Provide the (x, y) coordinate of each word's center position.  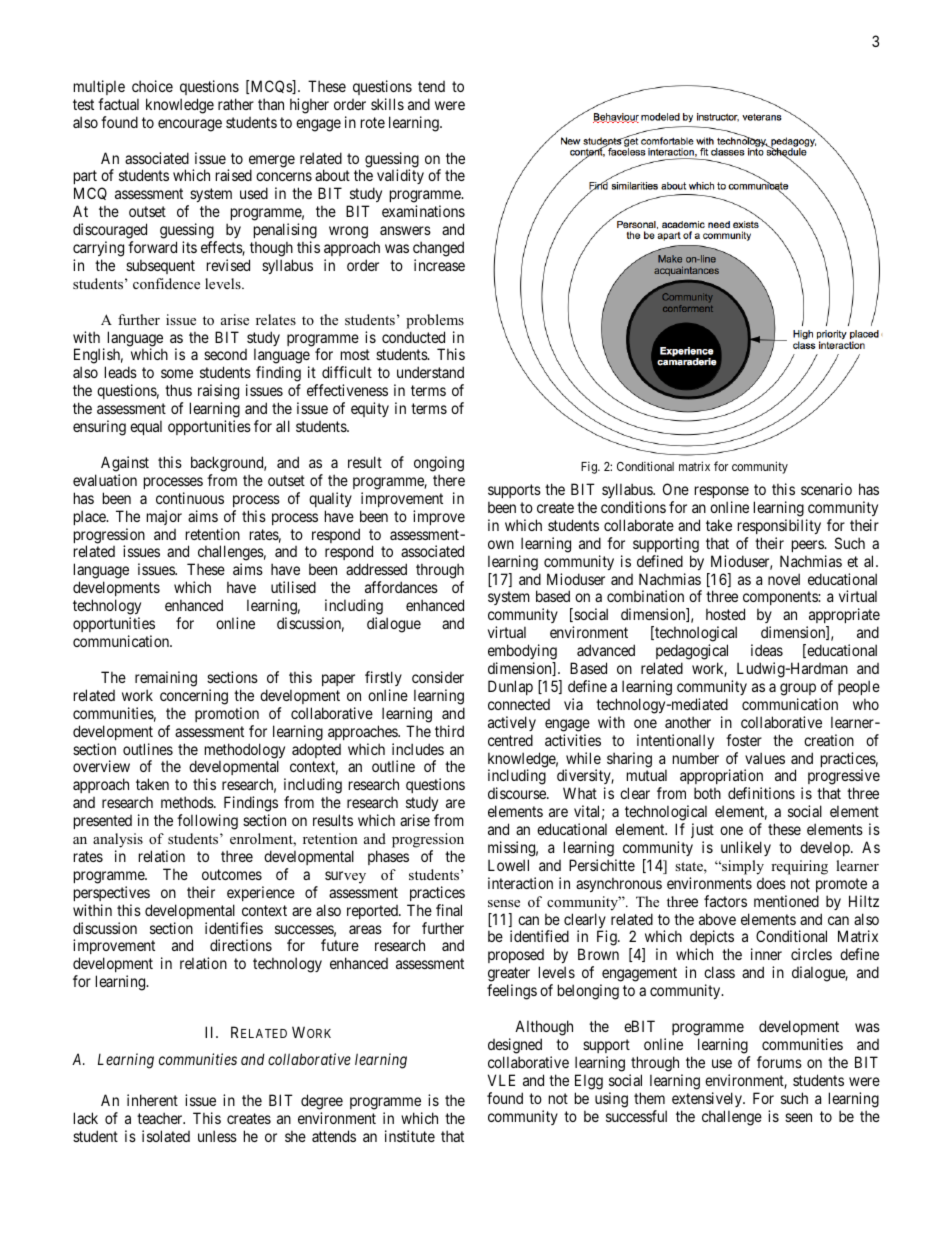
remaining (166, 679)
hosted (725, 614)
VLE (501, 1080)
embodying (522, 652)
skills (387, 104)
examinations (423, 211)
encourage (190, 125)
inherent (152, 1100)
